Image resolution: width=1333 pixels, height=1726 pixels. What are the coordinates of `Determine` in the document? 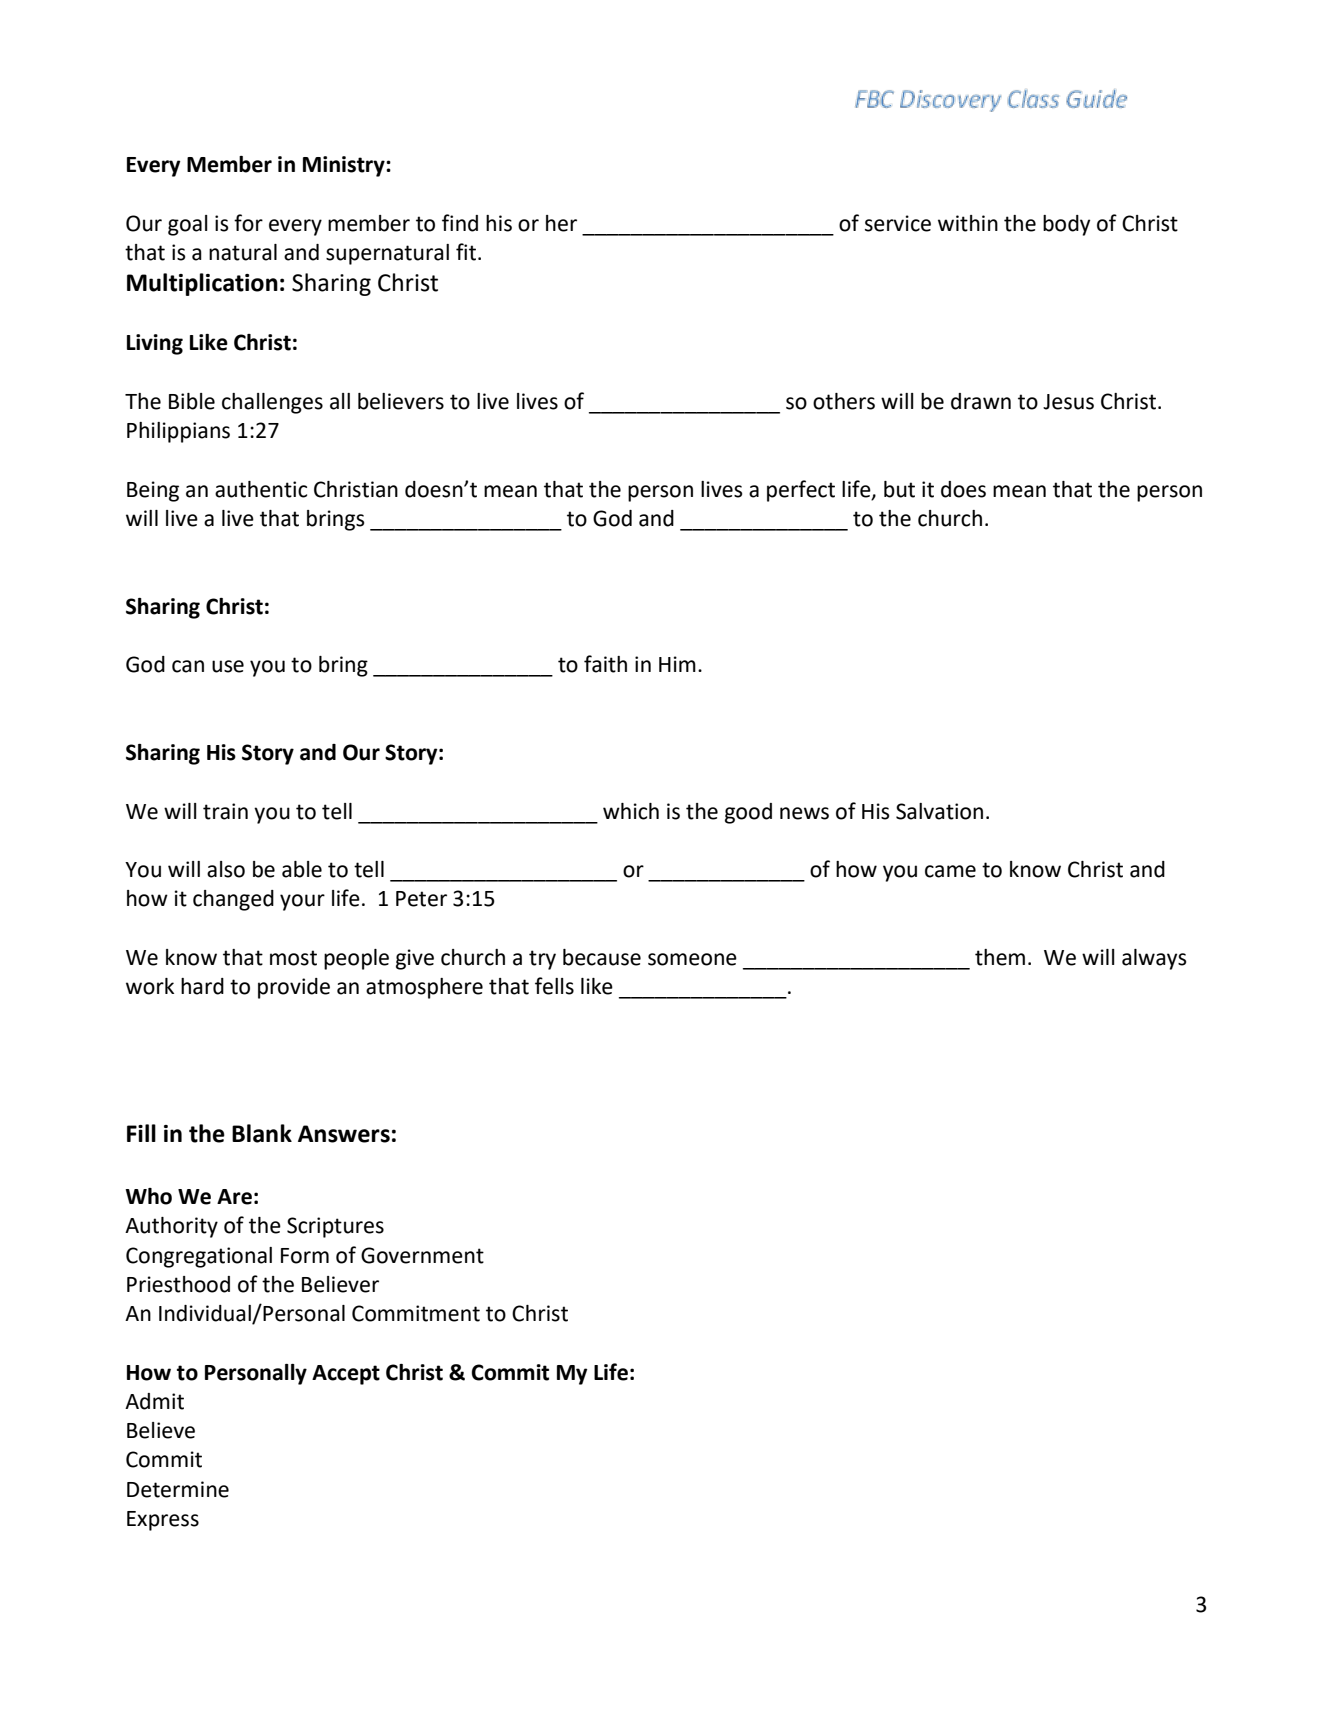 It's located at (178, 1489).
